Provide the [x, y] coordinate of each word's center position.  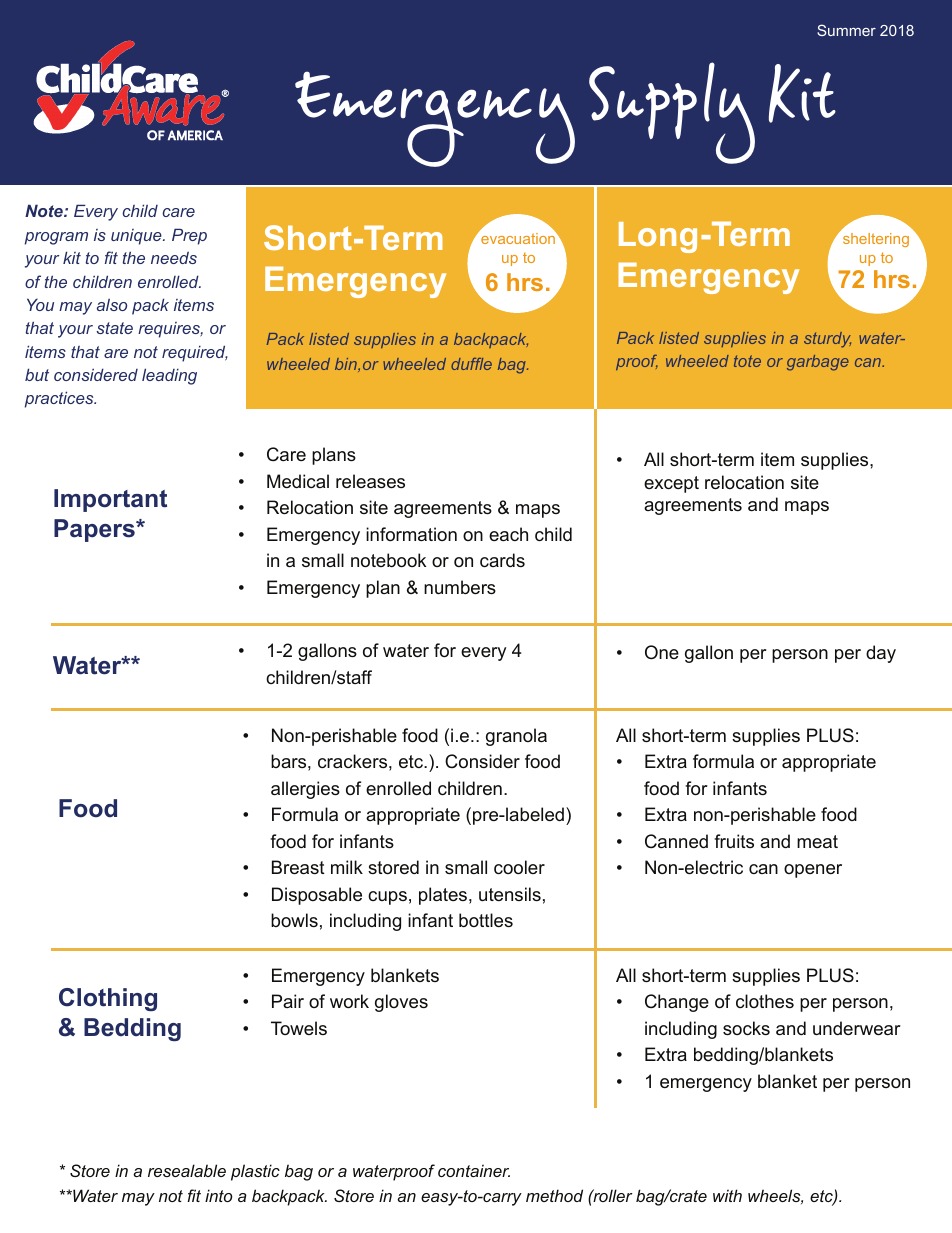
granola [516, 737]
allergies [305, 790]
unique [137, 237]
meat [817, 841]
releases [370, 481]
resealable [187, 1170]
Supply [672, 113]
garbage [818, 363]
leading [169, 376]
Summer [846, 30]
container [474, 1170]
